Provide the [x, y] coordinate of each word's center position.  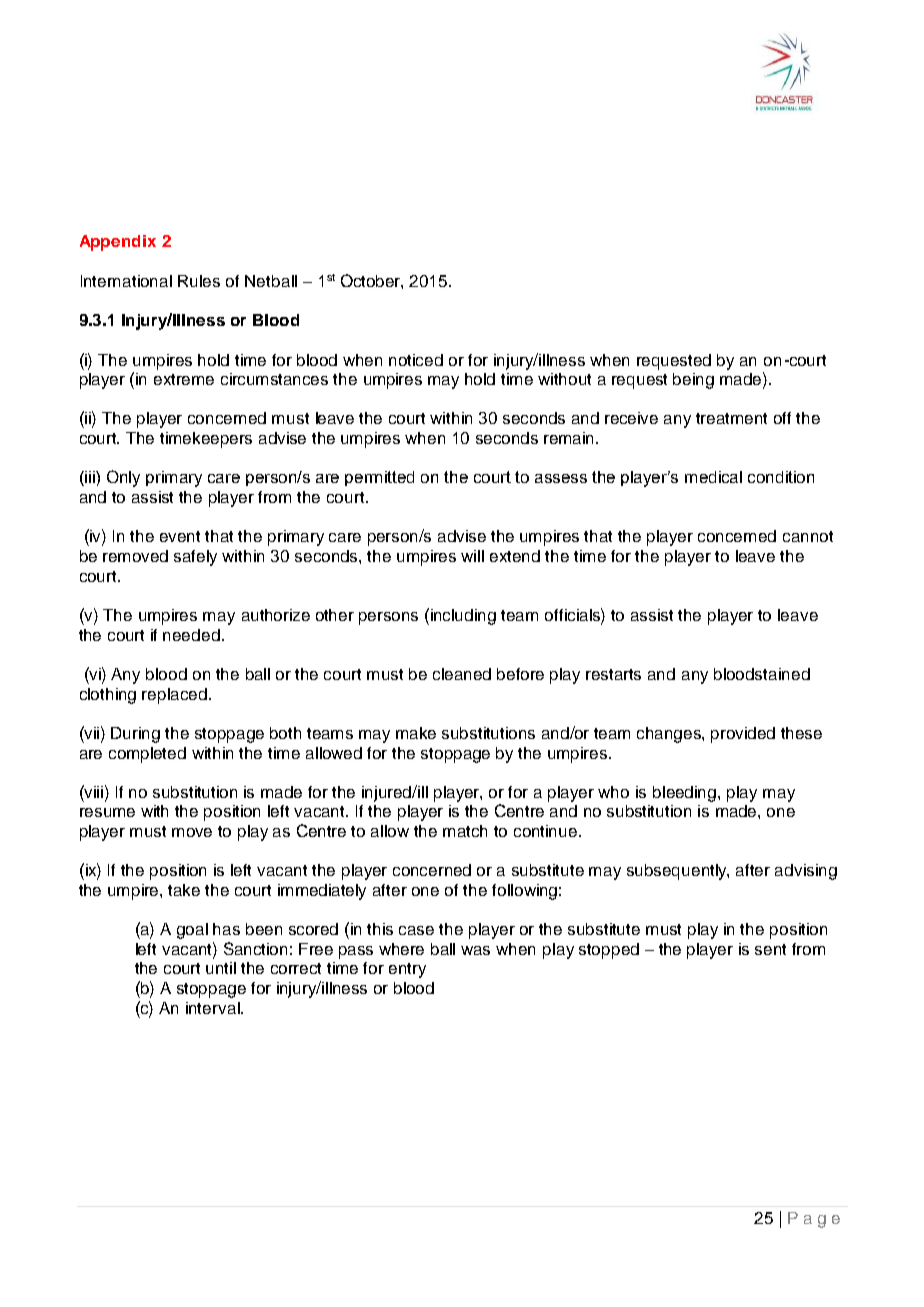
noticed [416, 360]
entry [407, 970]
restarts [613, 674]
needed [191, 635]
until [221, 968]
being [693, 381]
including [463, 617]
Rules [199, 281]
